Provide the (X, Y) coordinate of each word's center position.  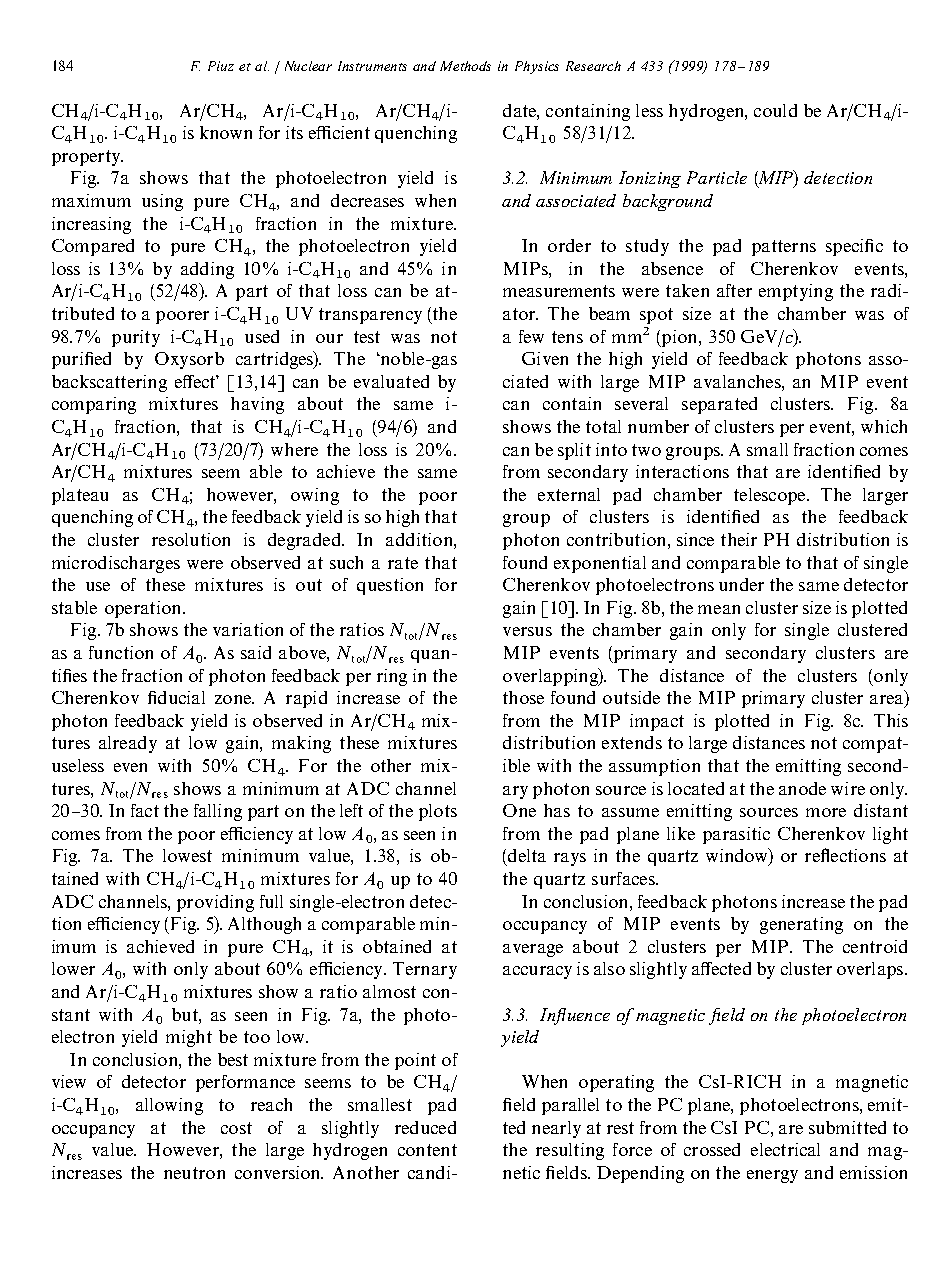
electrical (785, 1149)
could (775, 110)
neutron (194, 1173)
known (226, 132)
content (427, 1150)
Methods (465, 66)
